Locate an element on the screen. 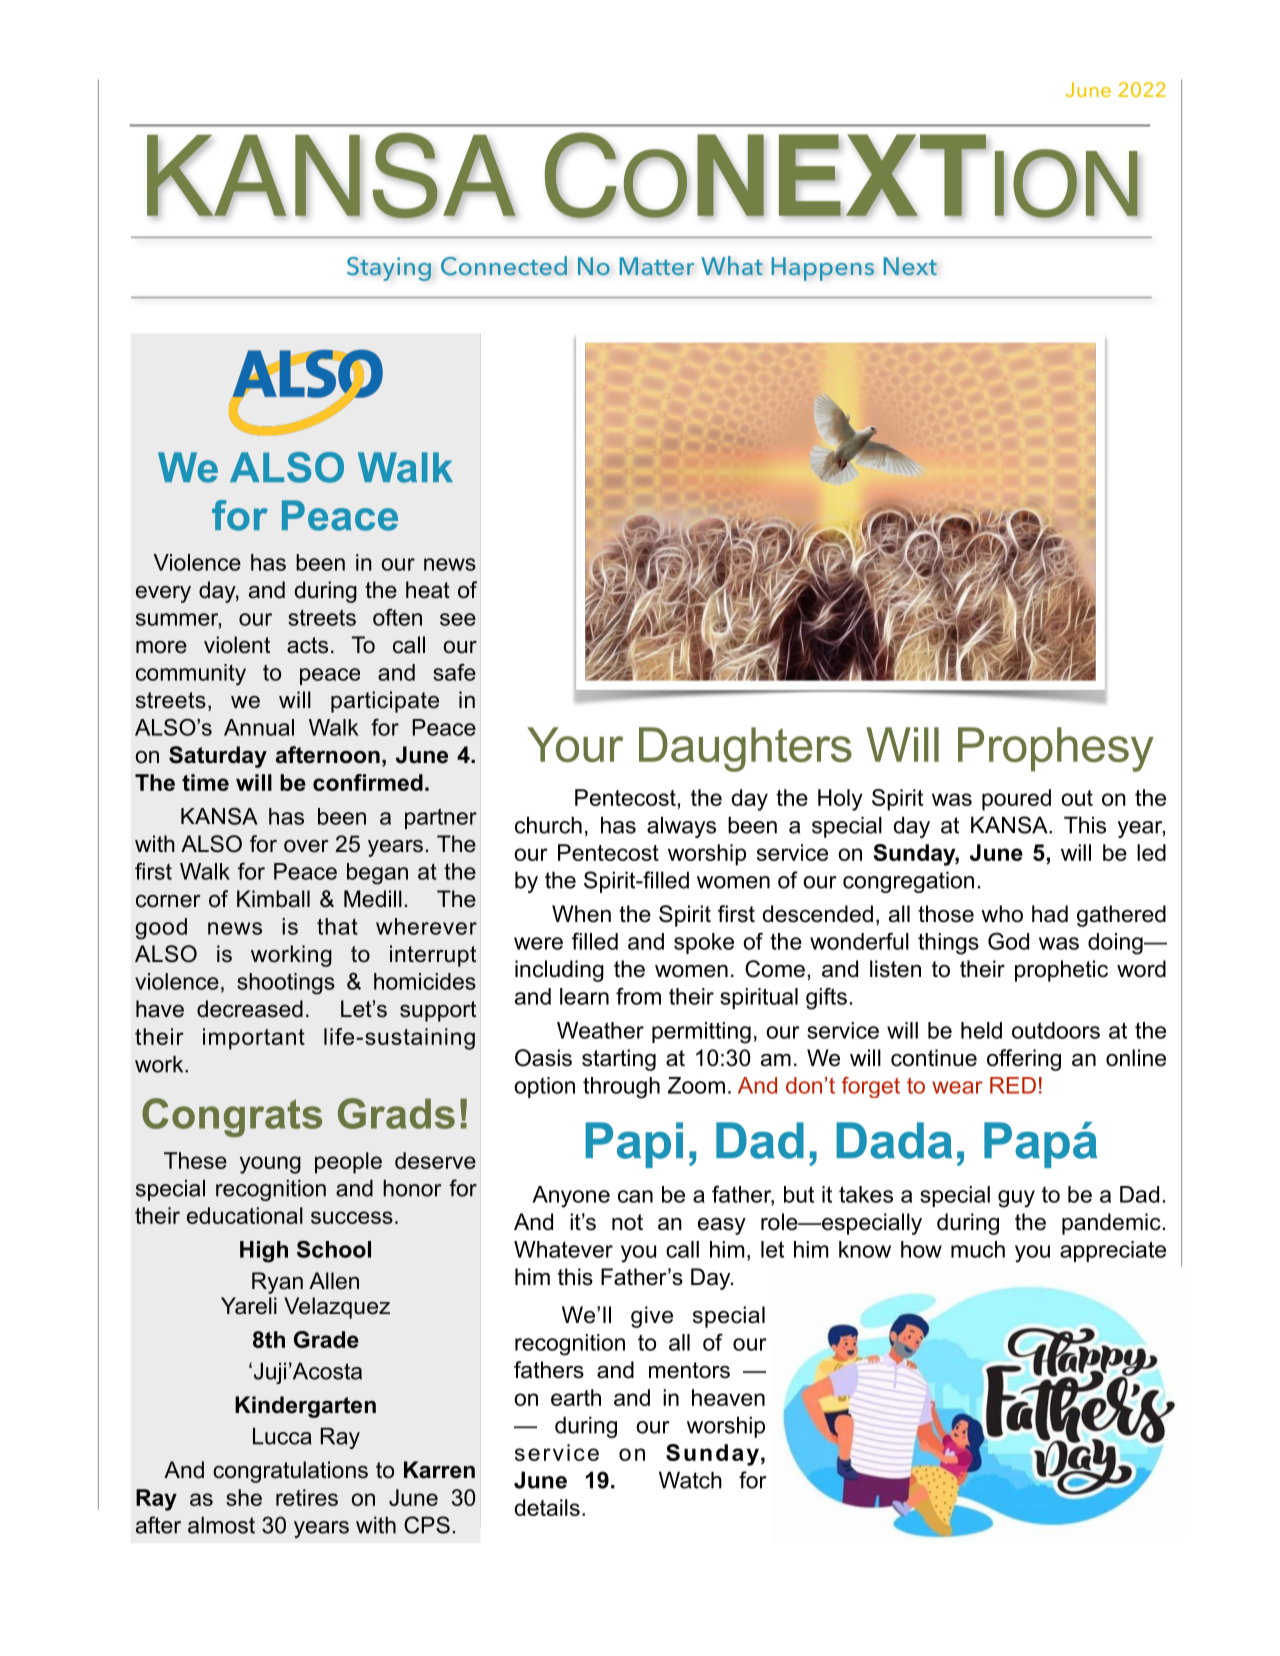  Staying is located at coordinates (389, 269).
